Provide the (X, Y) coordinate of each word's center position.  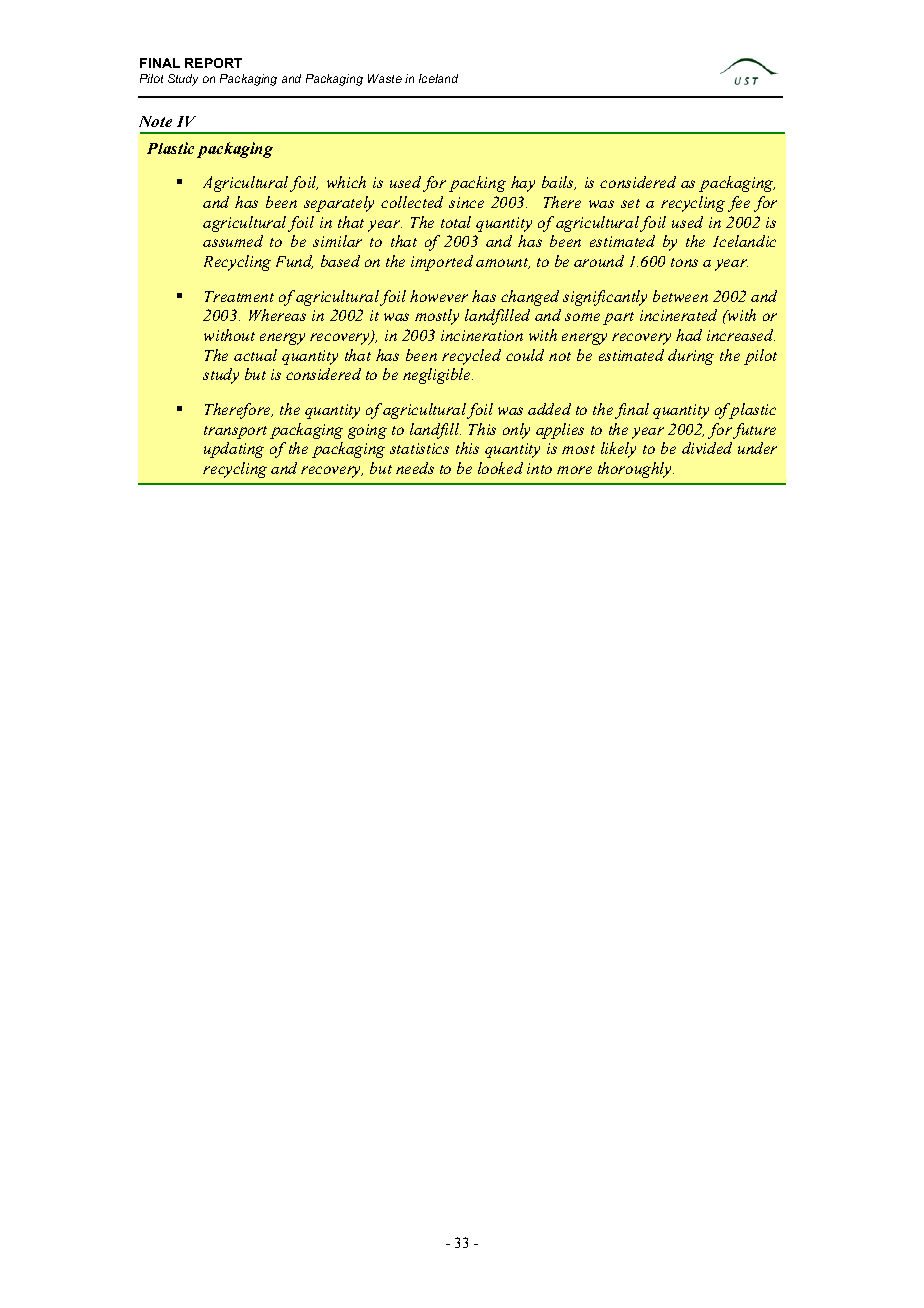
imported (442, 263)
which (346, 182)
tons (684, 262)
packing (477, 184)
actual (255, 355)
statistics (419, 448)
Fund (294, 262)
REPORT (213, 63)
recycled (471, 357)
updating (234, 450)
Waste (385, 78)
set (630, 203)
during (691, 357)
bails (559, 183)
